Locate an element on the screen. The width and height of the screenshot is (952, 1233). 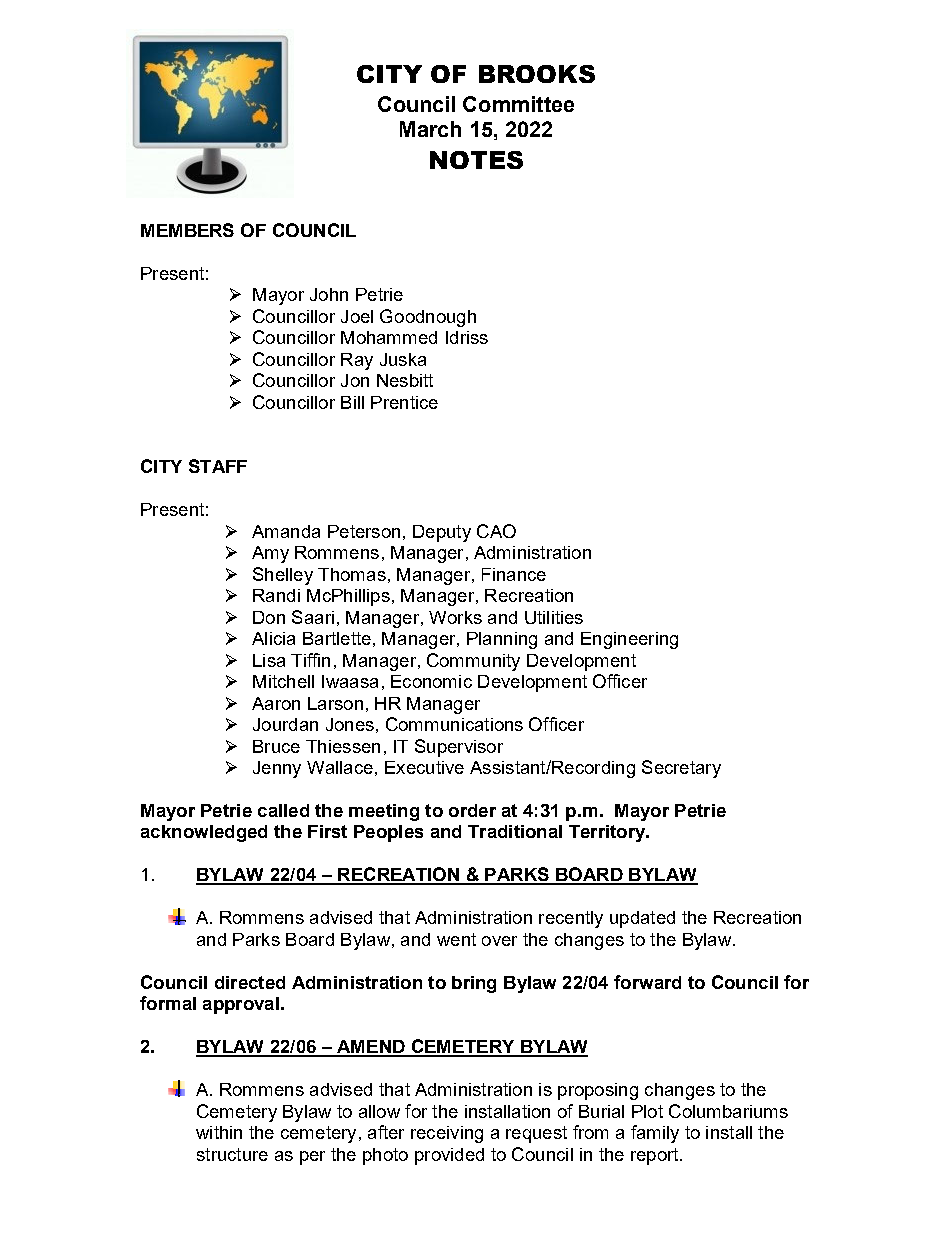
within is located at coordinates (219, 1132).
